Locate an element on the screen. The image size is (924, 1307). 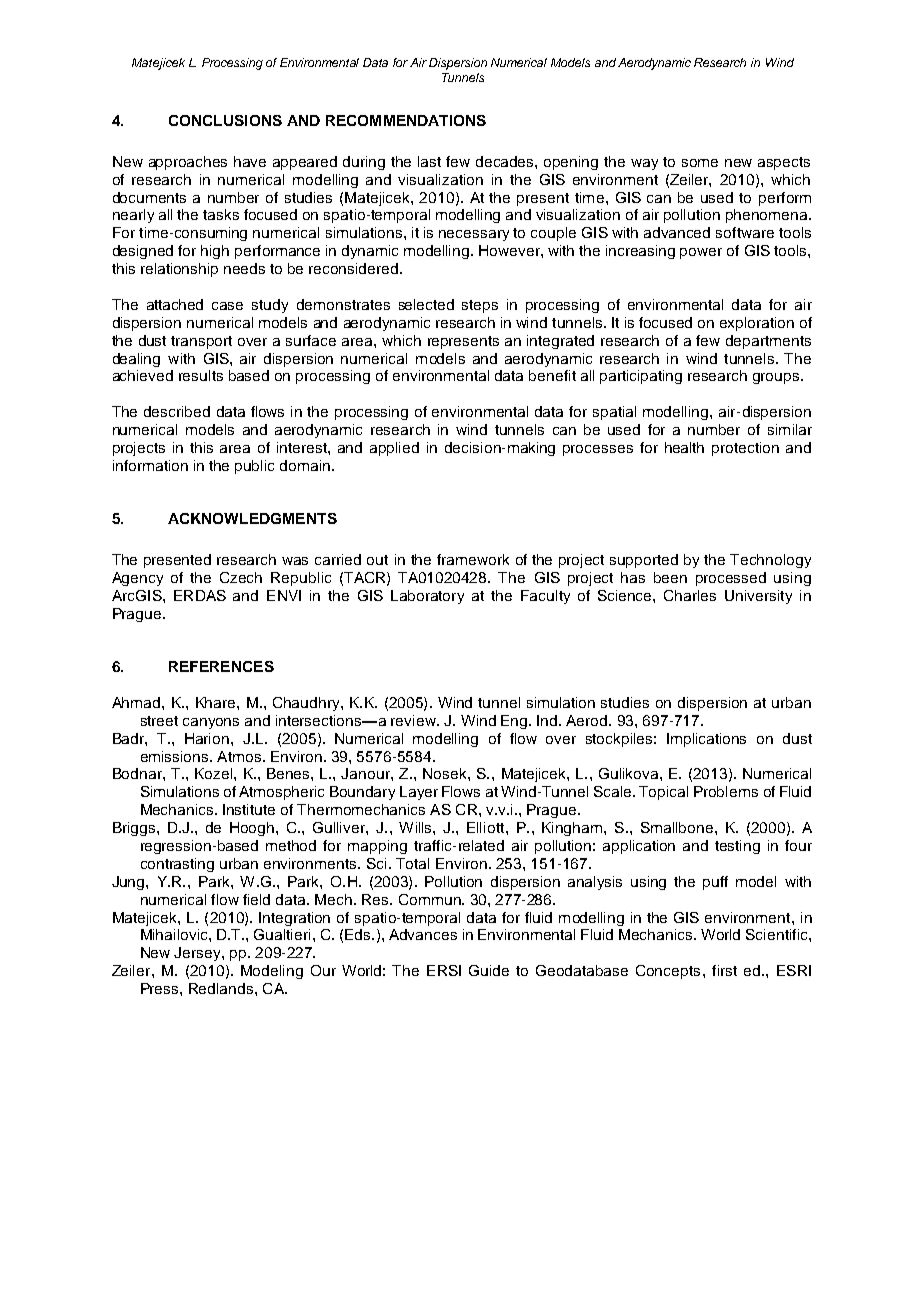
review is located at coordinates (414, 720).
